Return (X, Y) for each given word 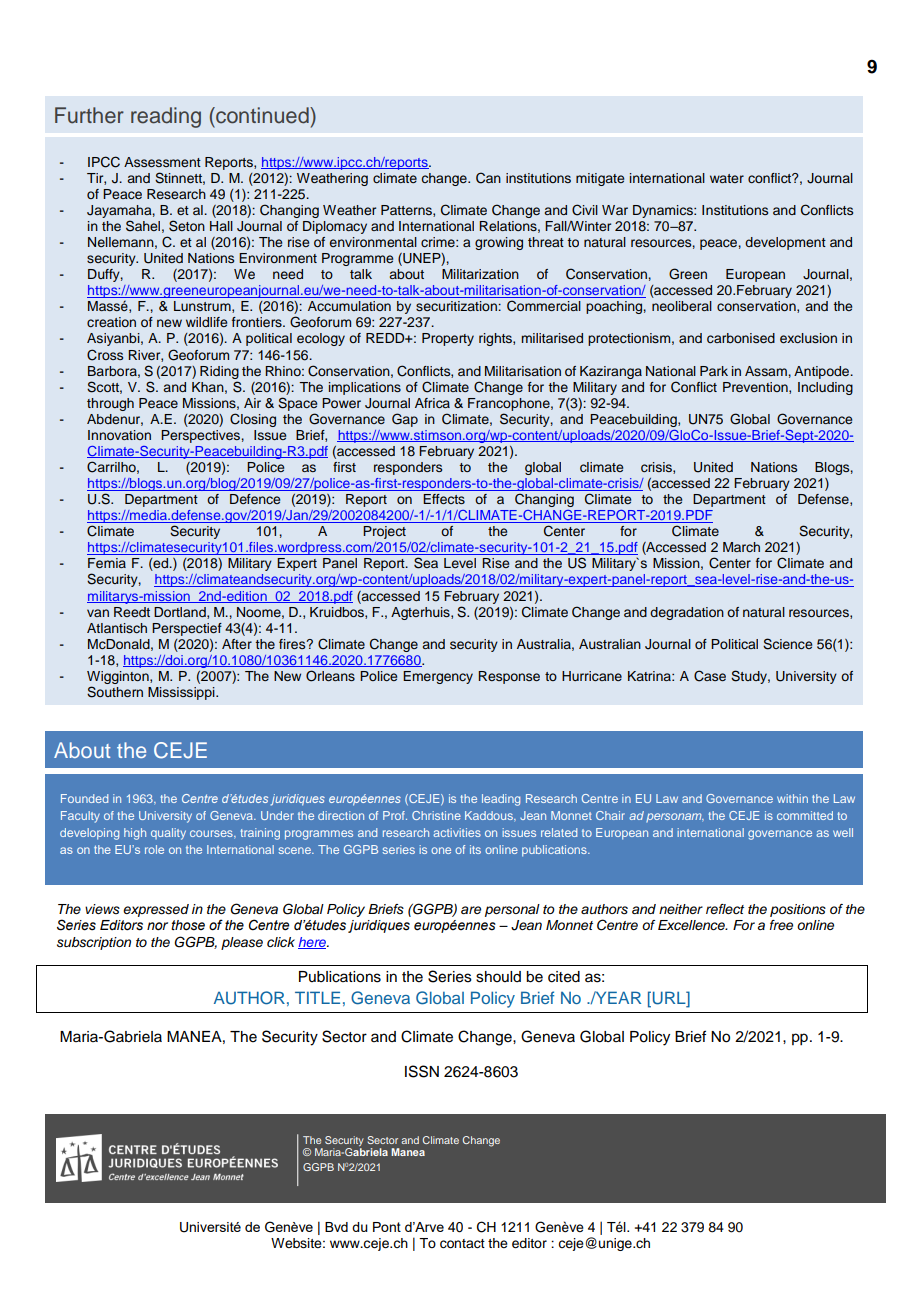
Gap (405, 420)
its (475, 849)
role (154, 849)
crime (439, 242)
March (741, 547)
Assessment (162, 162)
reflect (725, 909)
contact (462, 1244)
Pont (387, 1227)
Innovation (119, 435)
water (727, 178)
